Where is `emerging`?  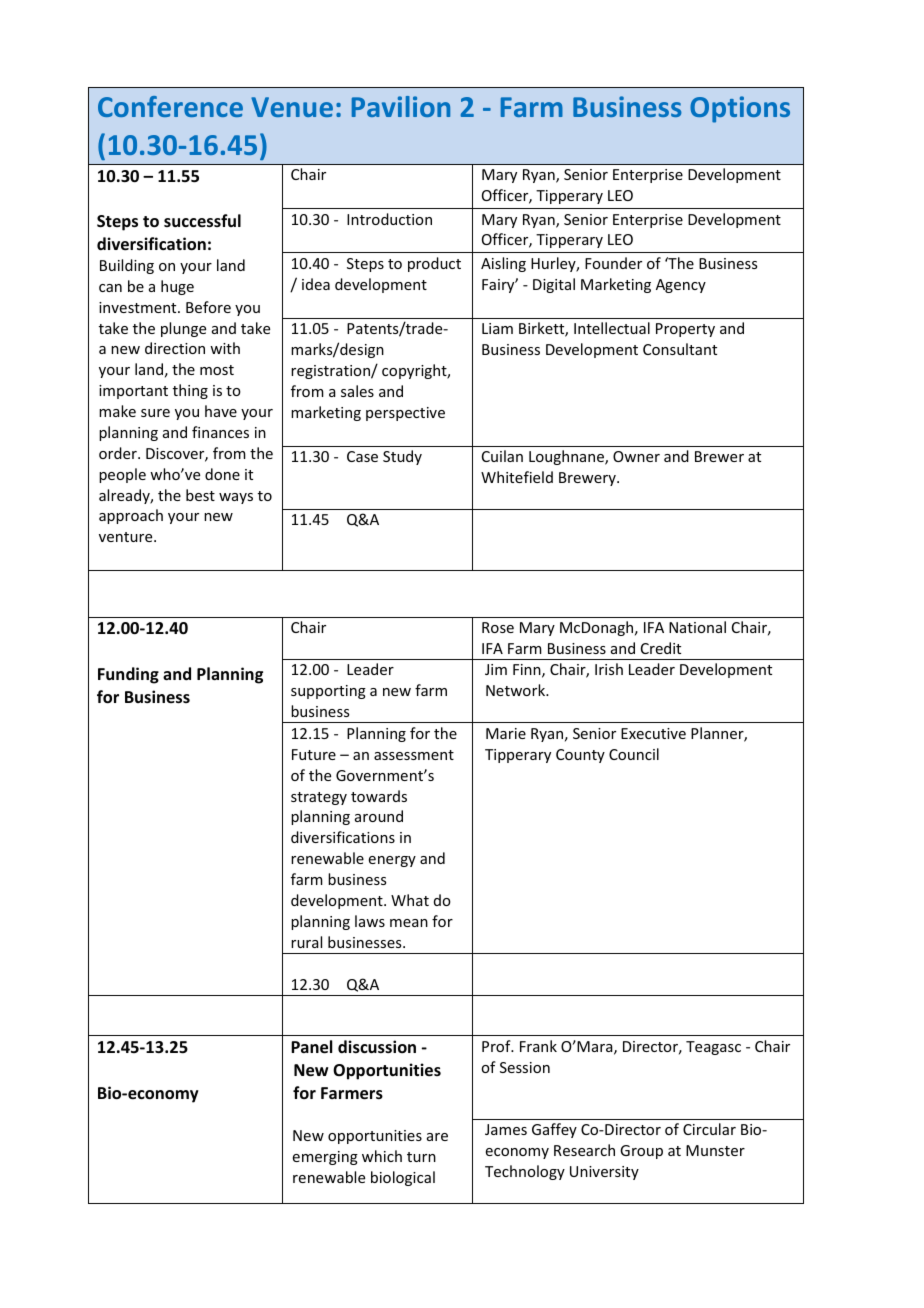 emerging is located at coordinates (325, 1158).
